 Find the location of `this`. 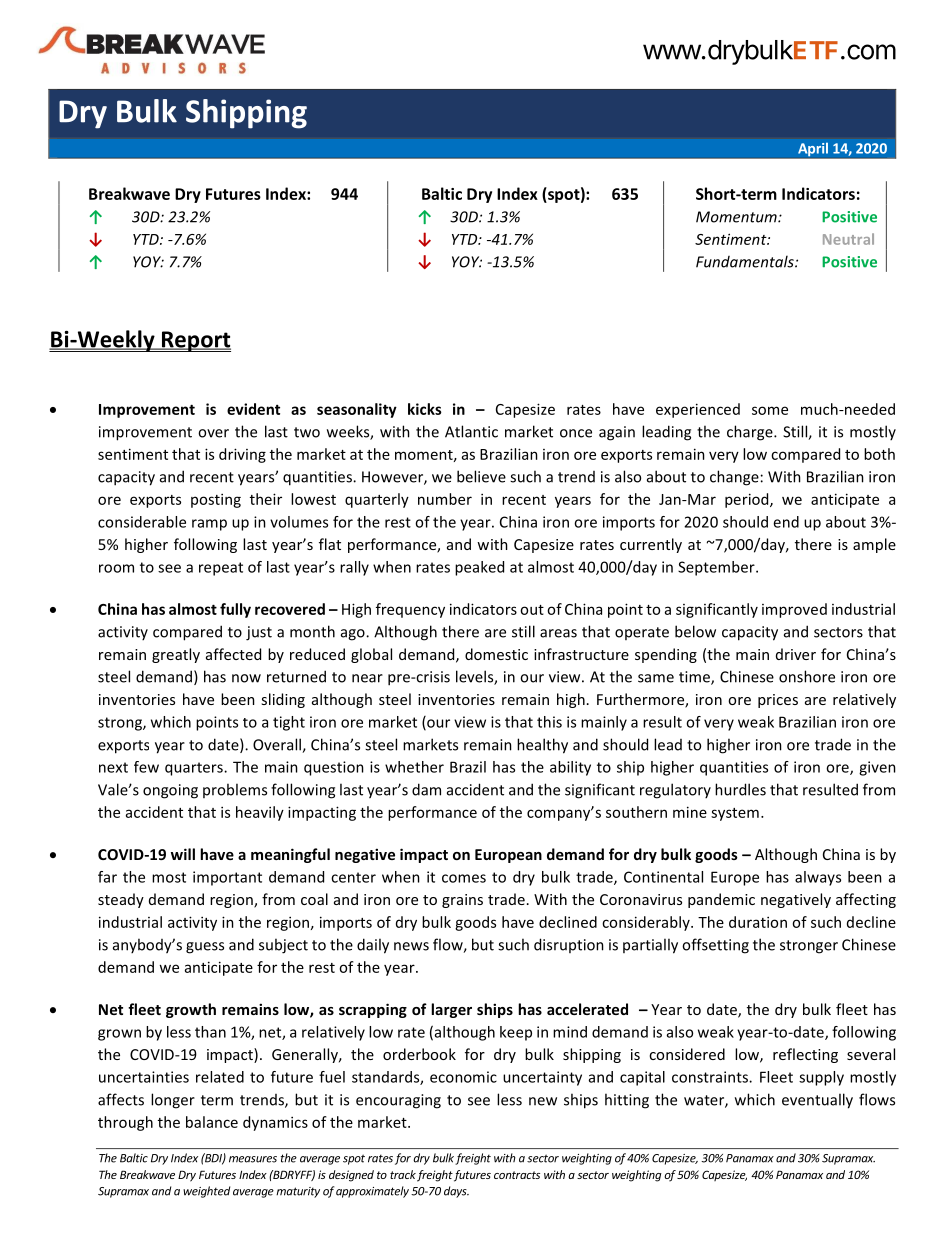

this is located at coordinates (549, 722).
